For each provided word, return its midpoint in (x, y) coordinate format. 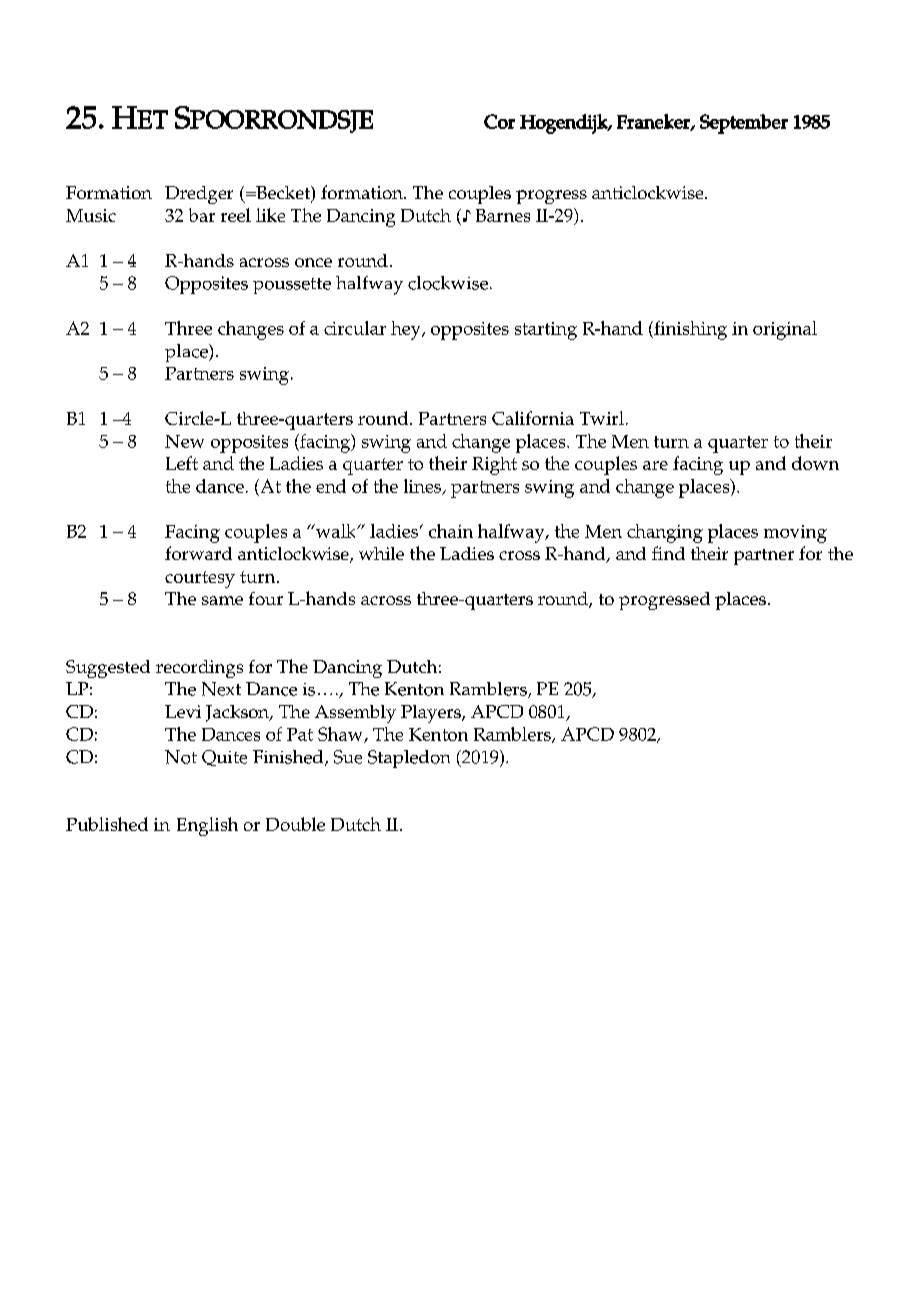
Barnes (503, 215)
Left (182, 463)
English (207, 826)
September (744, 124)
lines (424, 487)
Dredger (199, 195)
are (655, 465)
